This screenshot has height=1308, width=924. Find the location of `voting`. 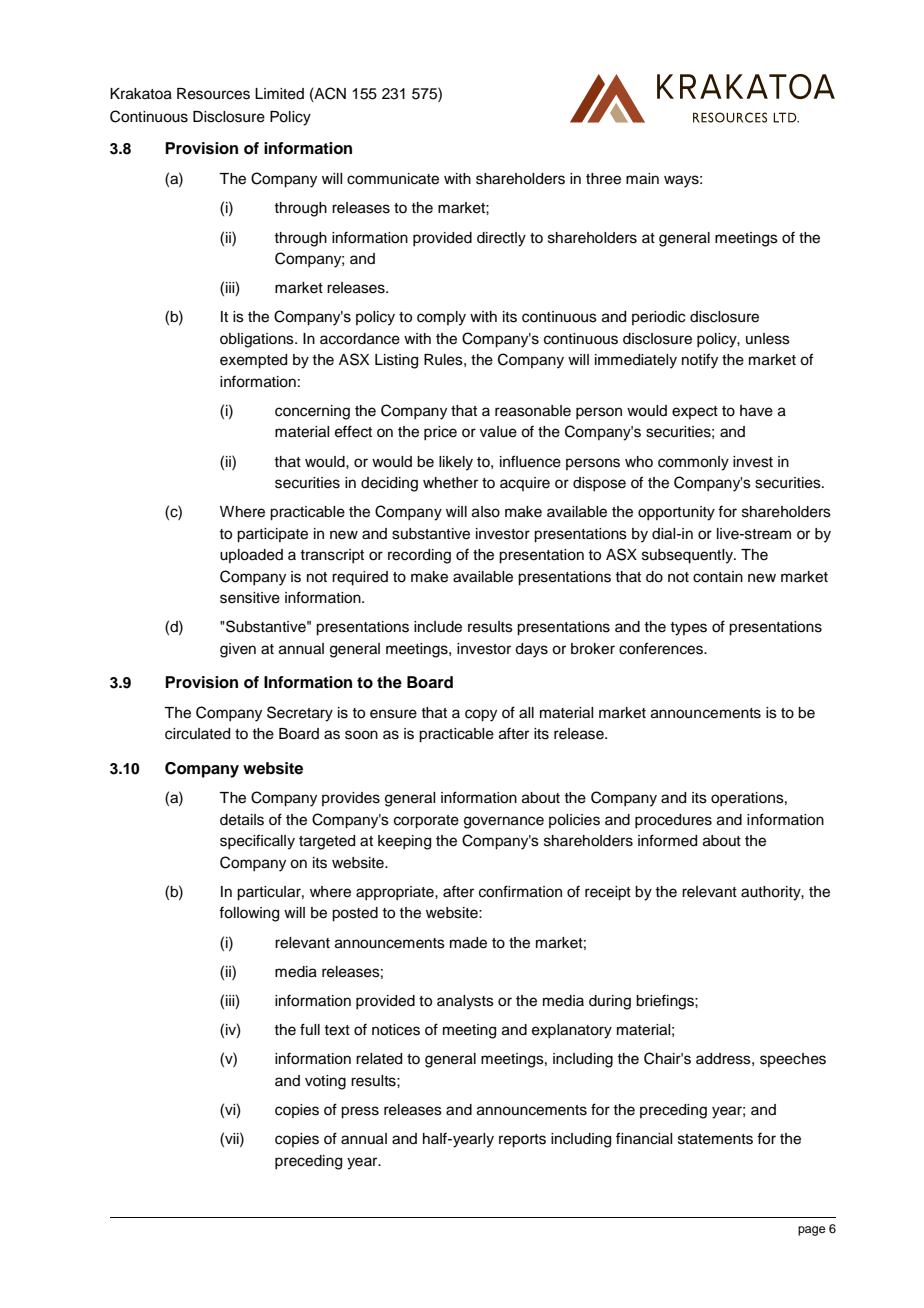

voting is located at coordinates (325, 1082).
